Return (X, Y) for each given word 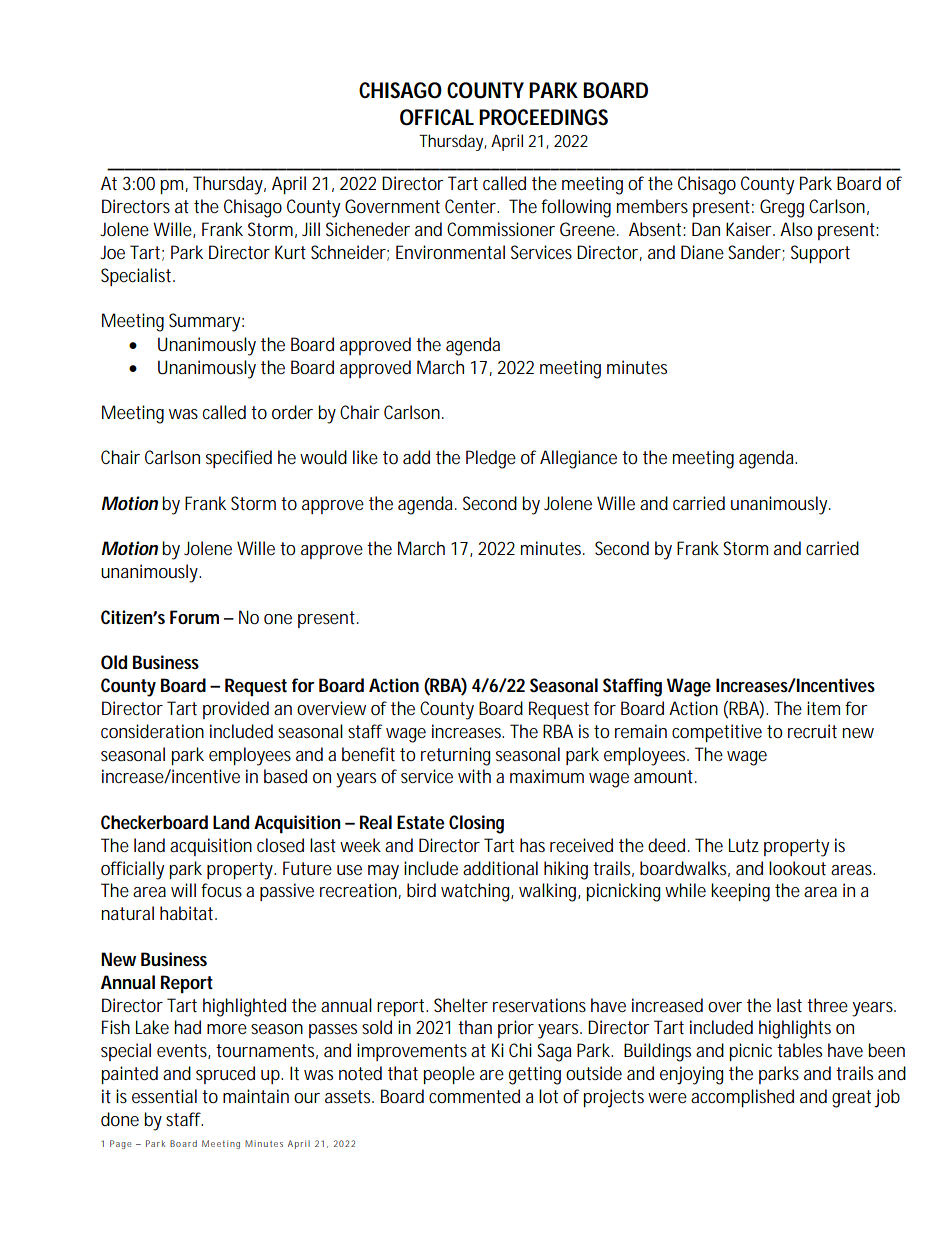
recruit (812, 731)
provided (236, 710)
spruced (225, 1075)
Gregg (782, 208)
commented (474, 1096)
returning (456, 756)
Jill (311, 229)
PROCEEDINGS (543, 117)
